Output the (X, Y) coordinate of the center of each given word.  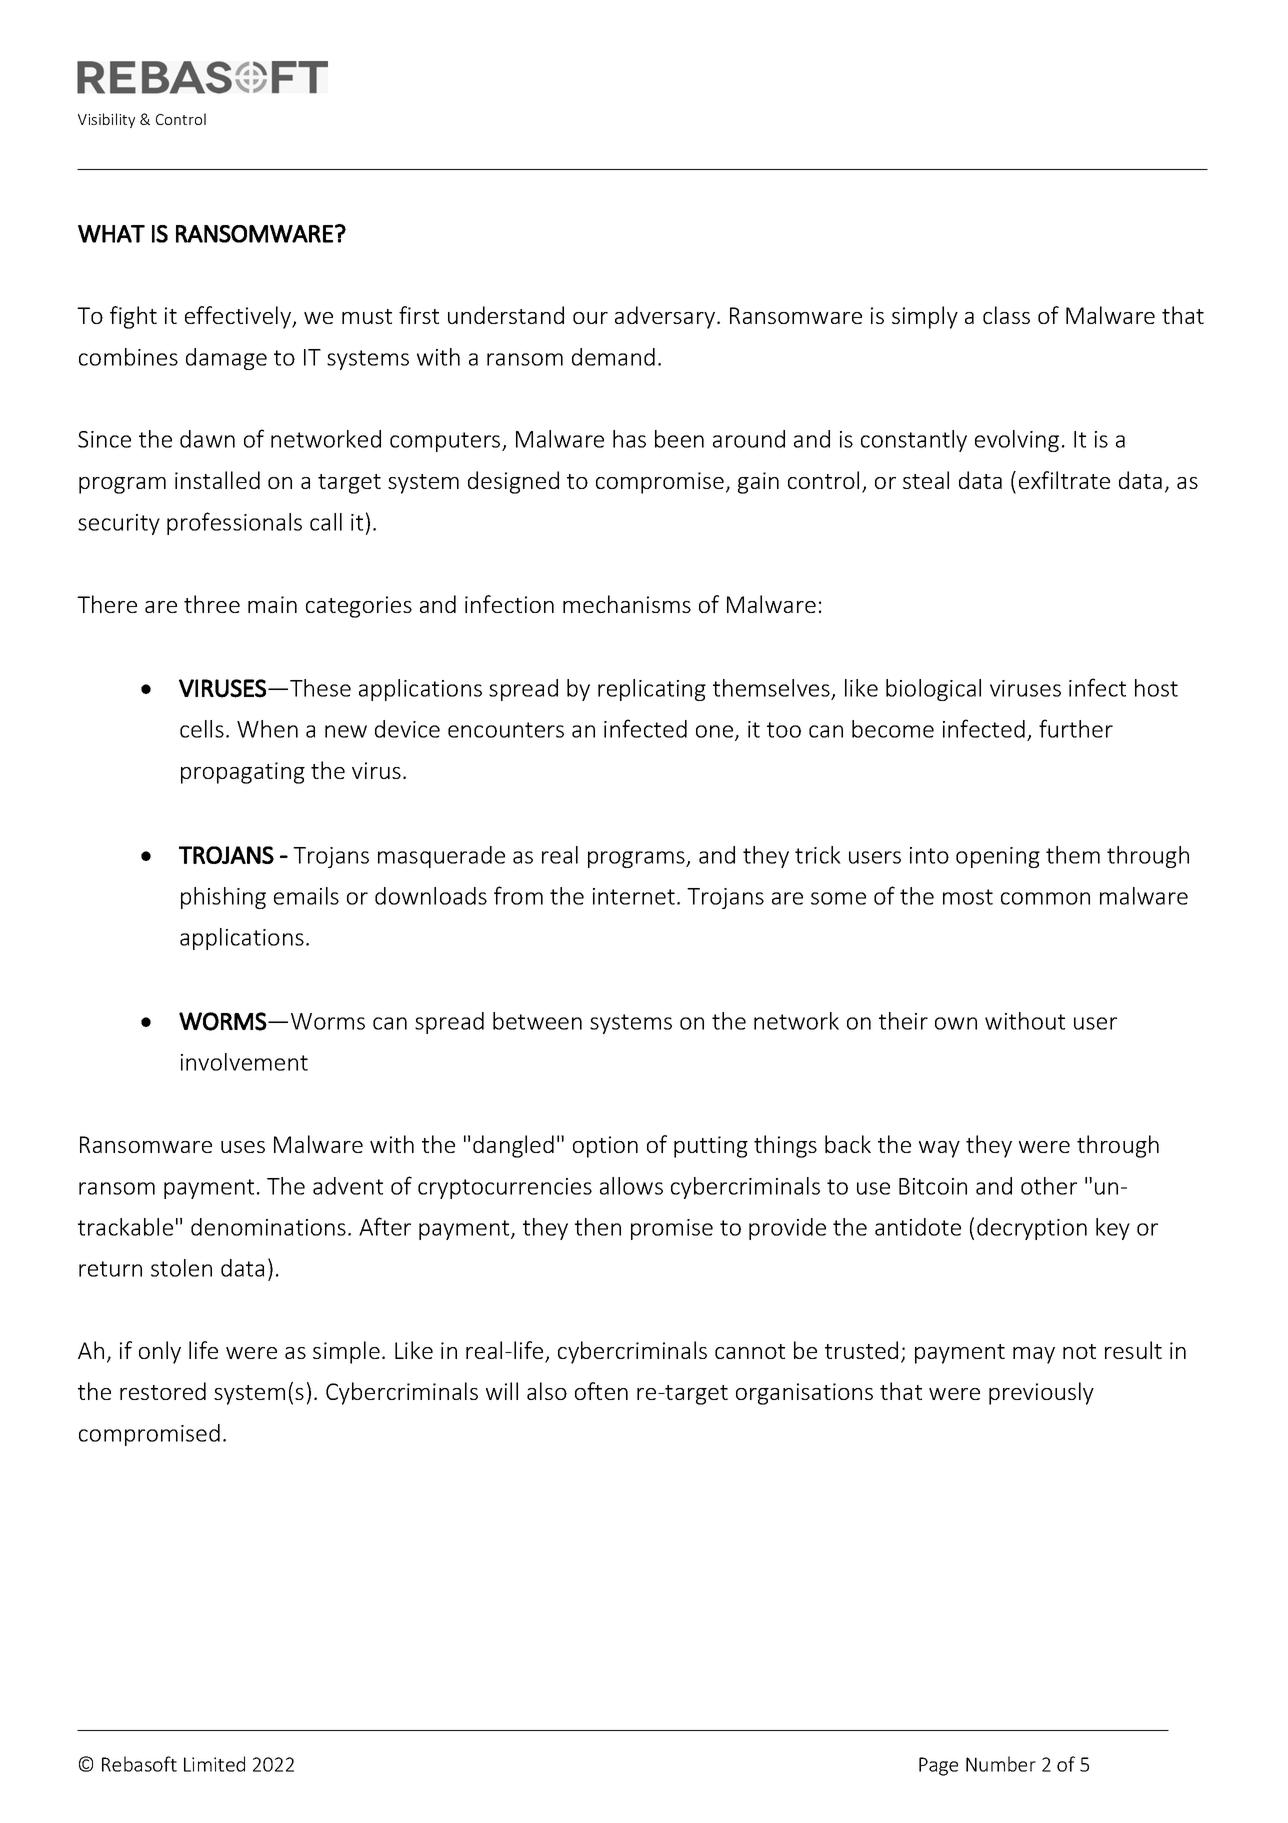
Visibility (106, 120)
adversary (665, 317)
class (1006, 315)
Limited (214, 1764)
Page (938, 1766)
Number (1001, 1764)
